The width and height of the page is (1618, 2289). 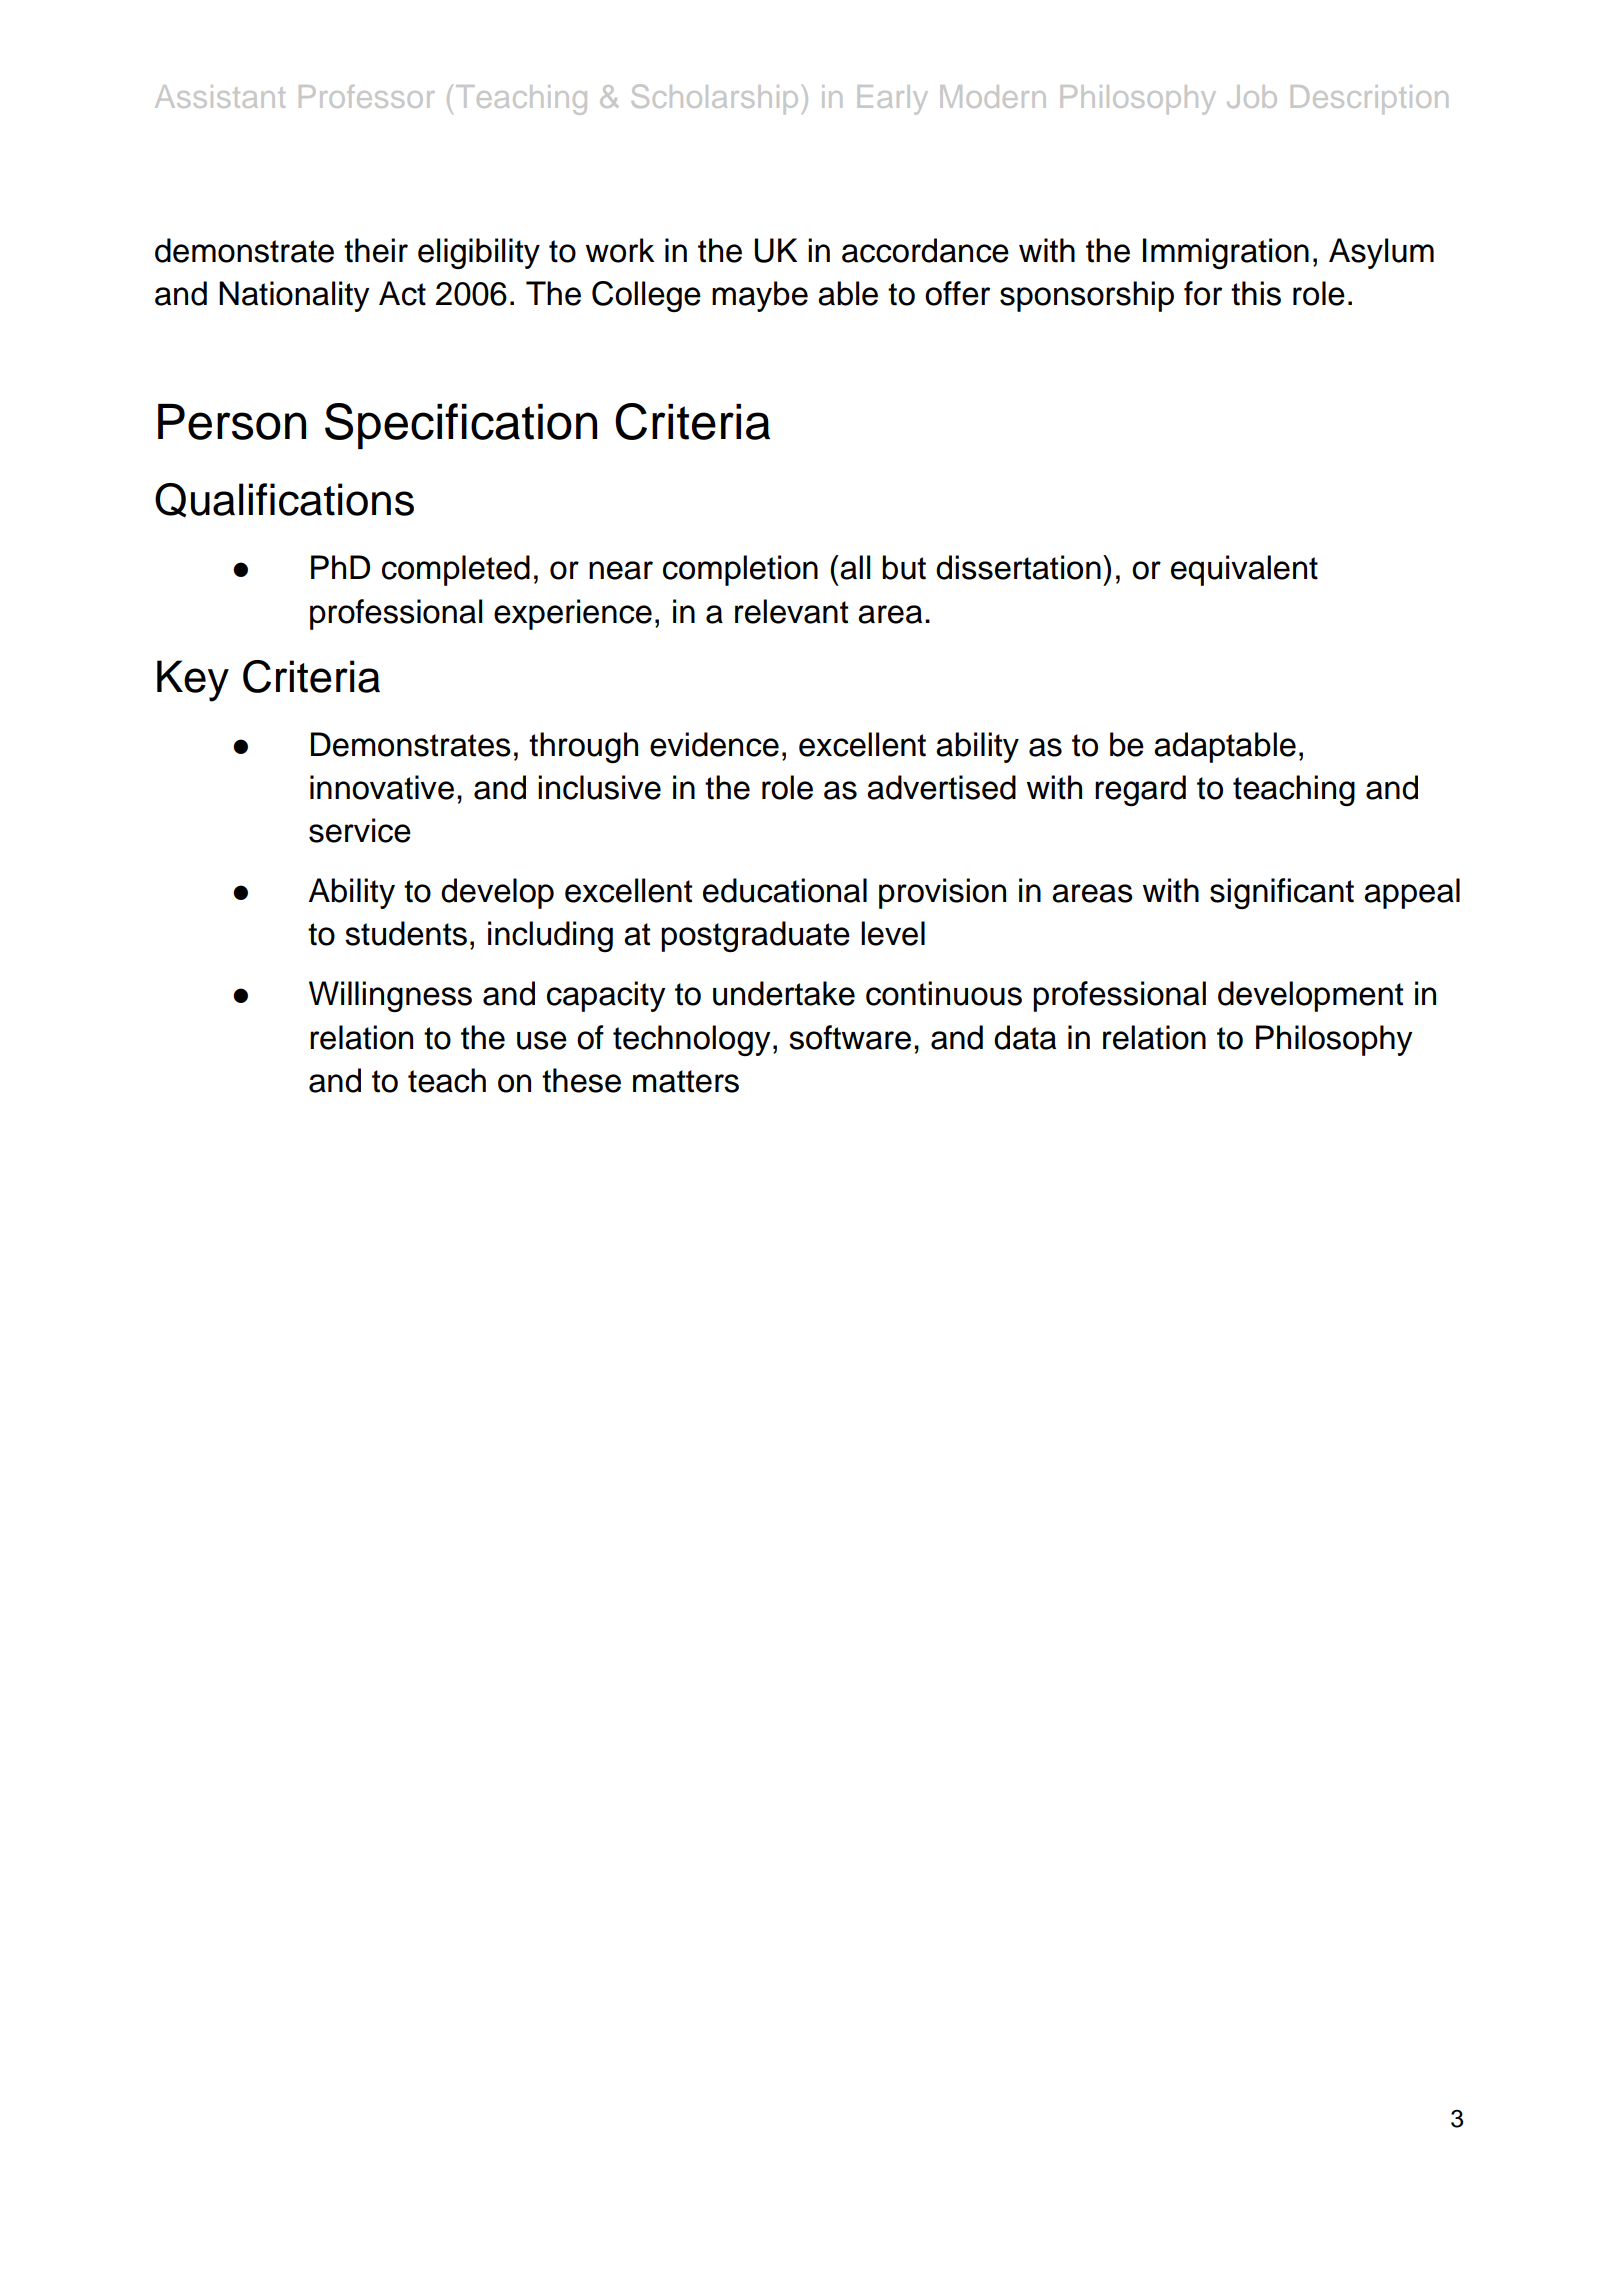 I want to click on equivalent, so click(x=1244, y=570).
